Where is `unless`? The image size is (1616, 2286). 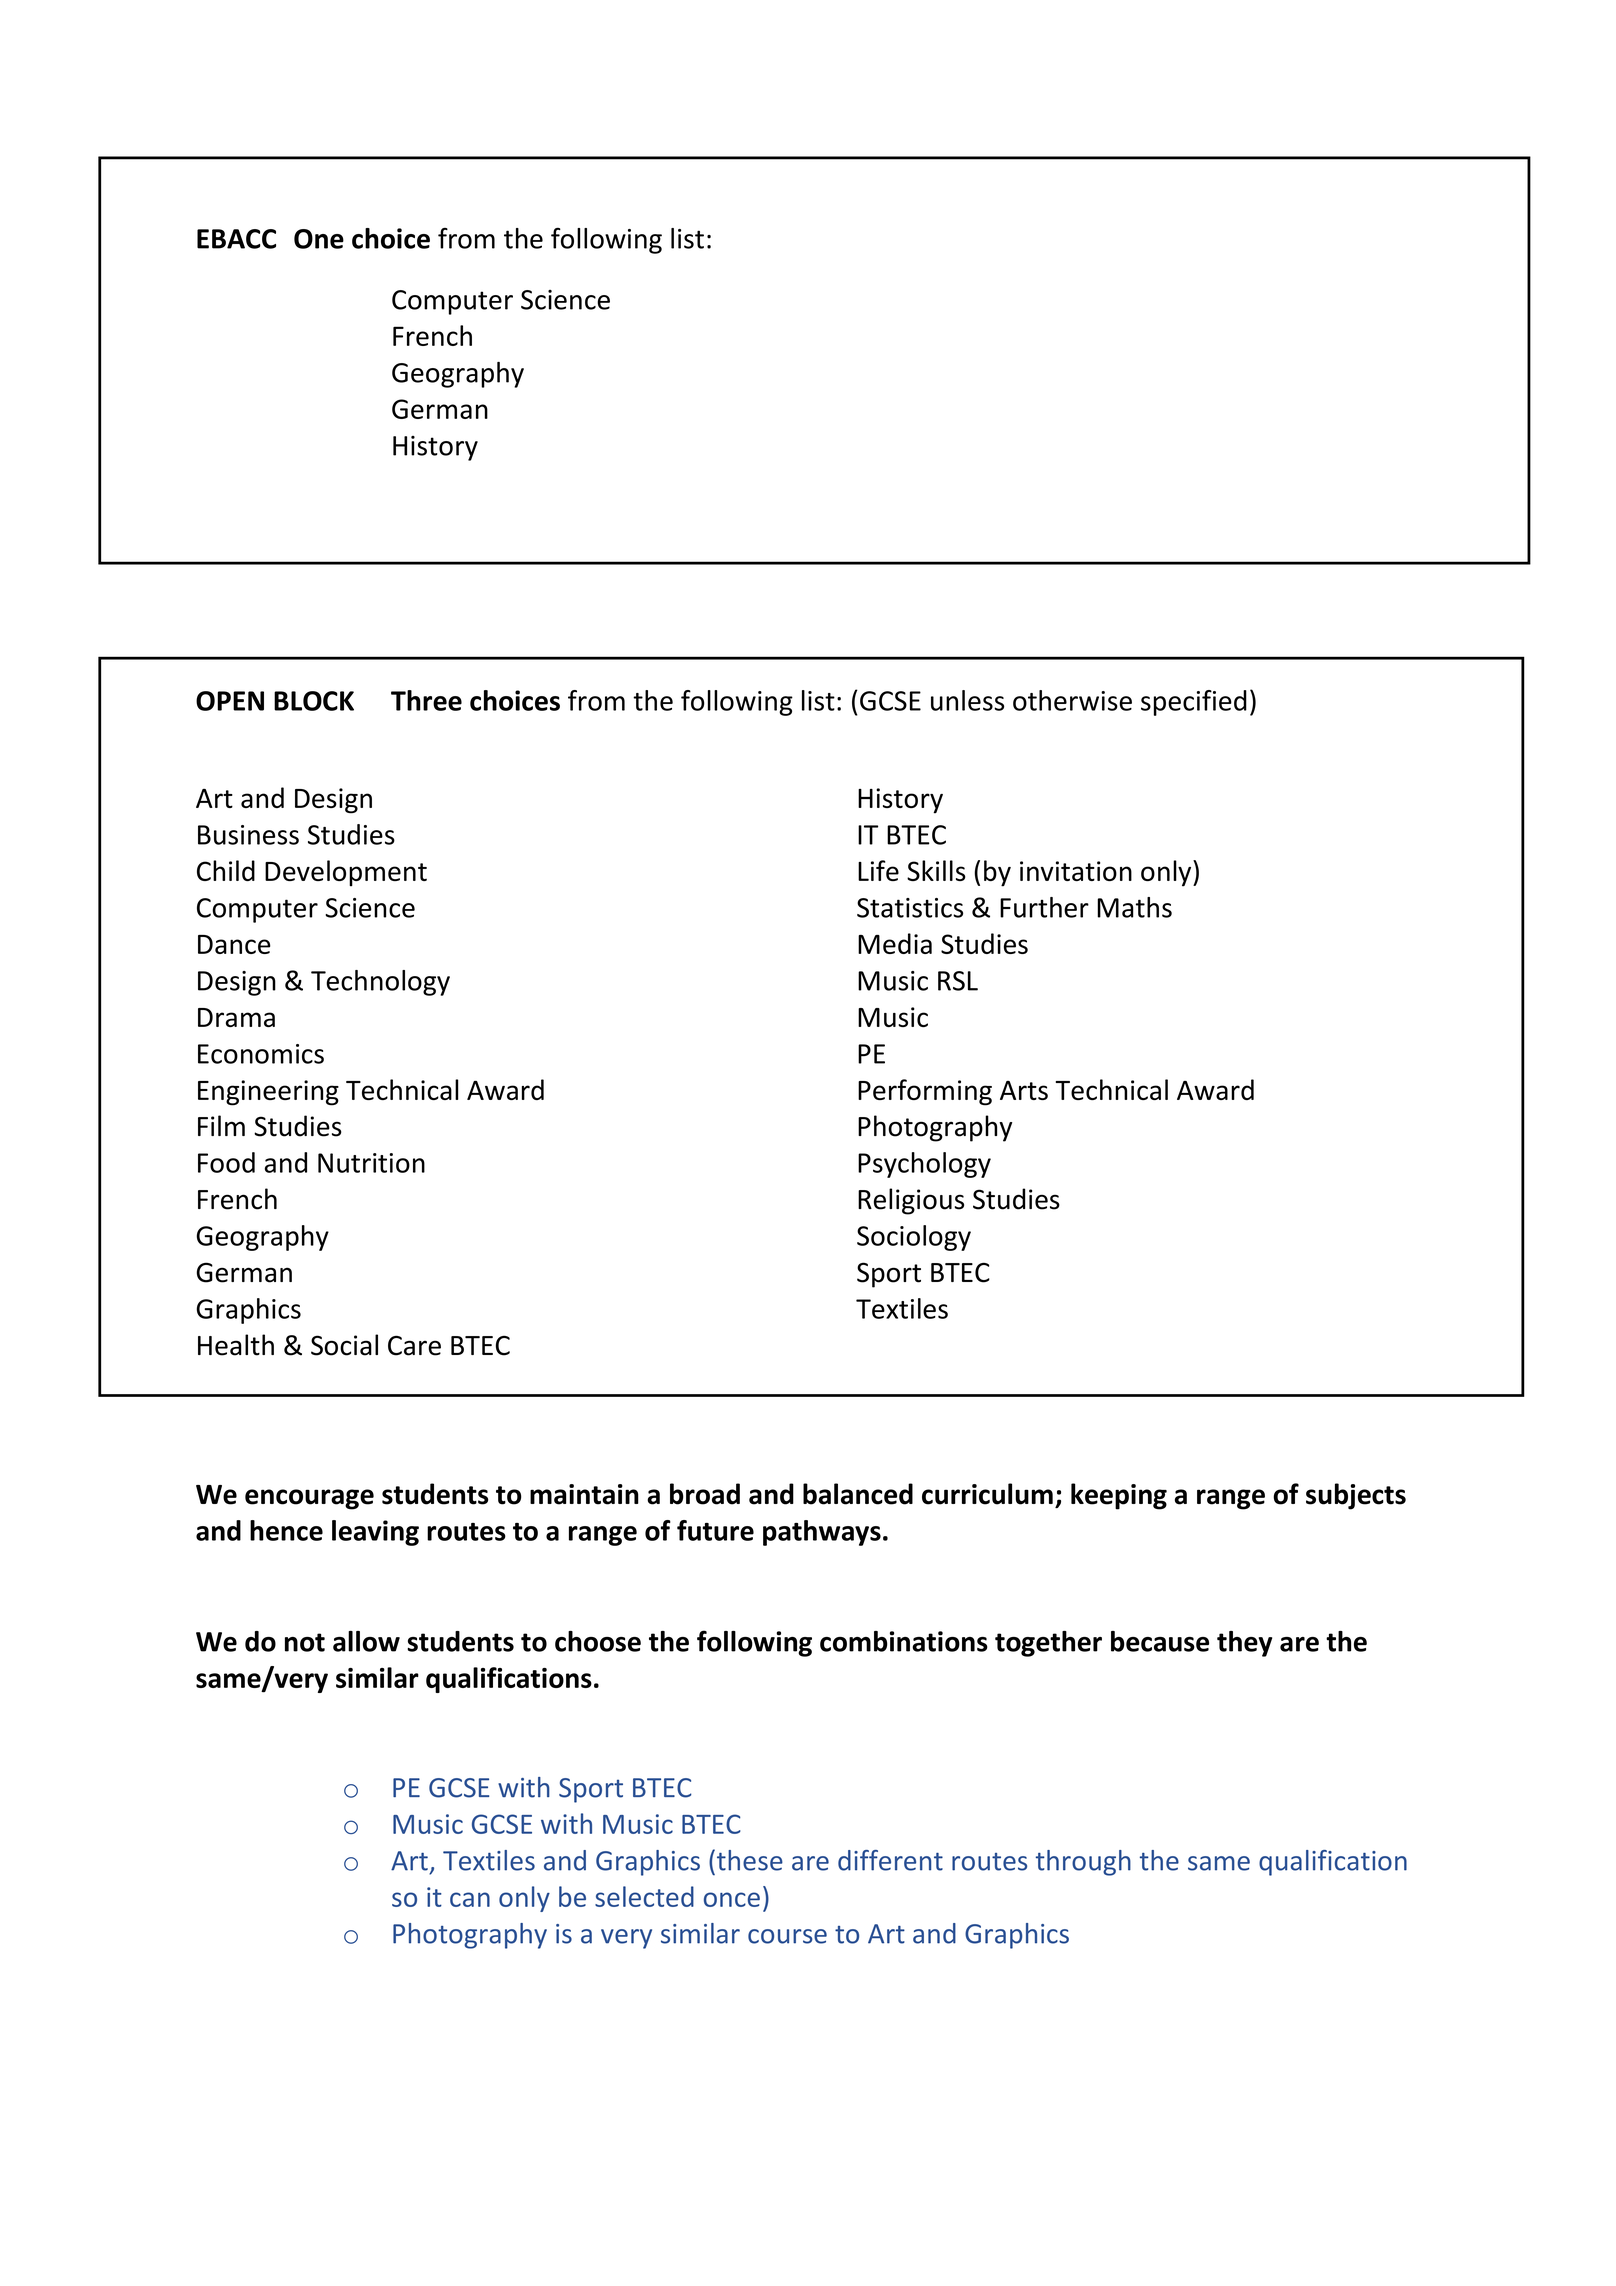
unless is located at coordinates (967, 700).
